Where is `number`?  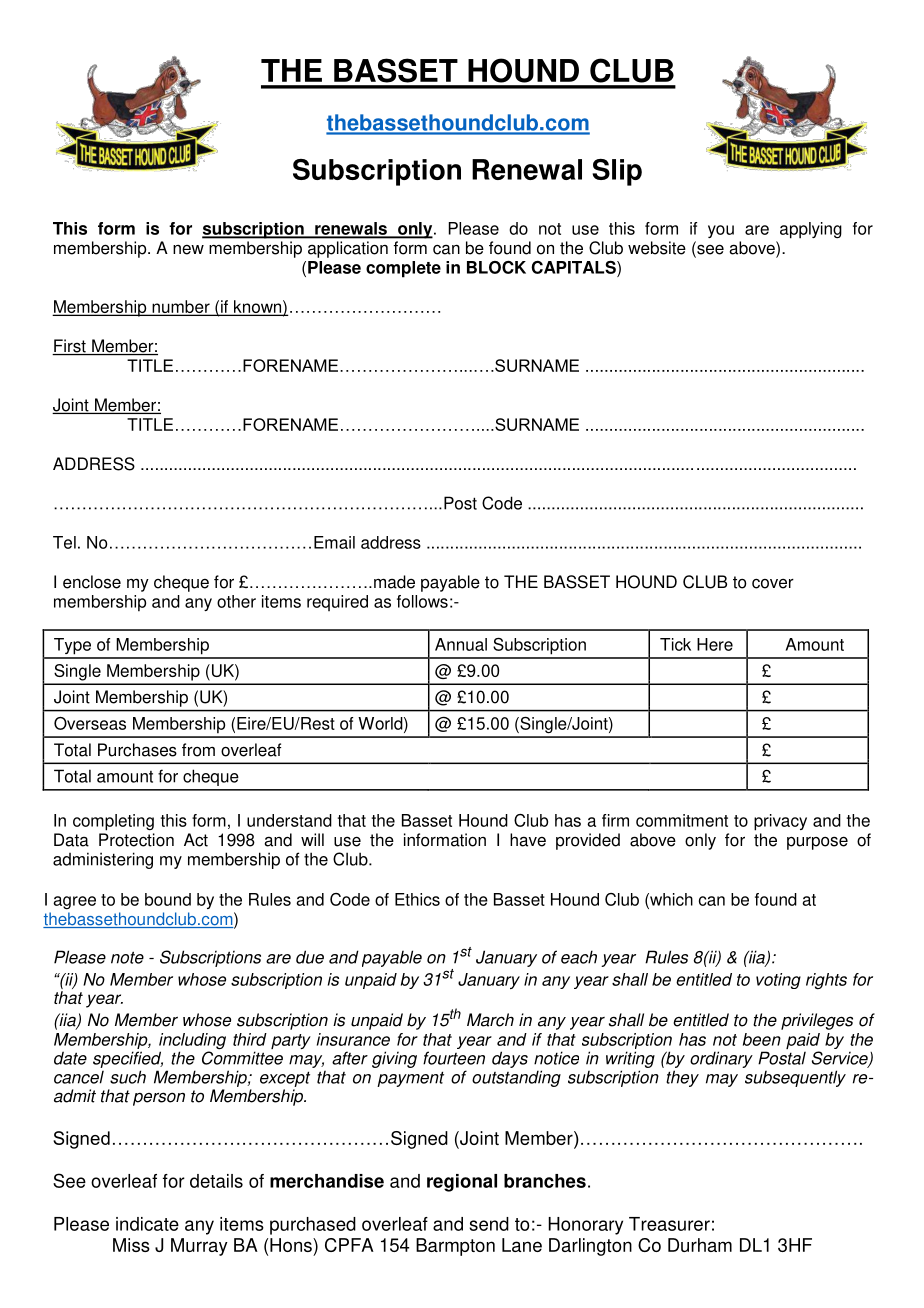 number is located at coordinates (181, 308).
